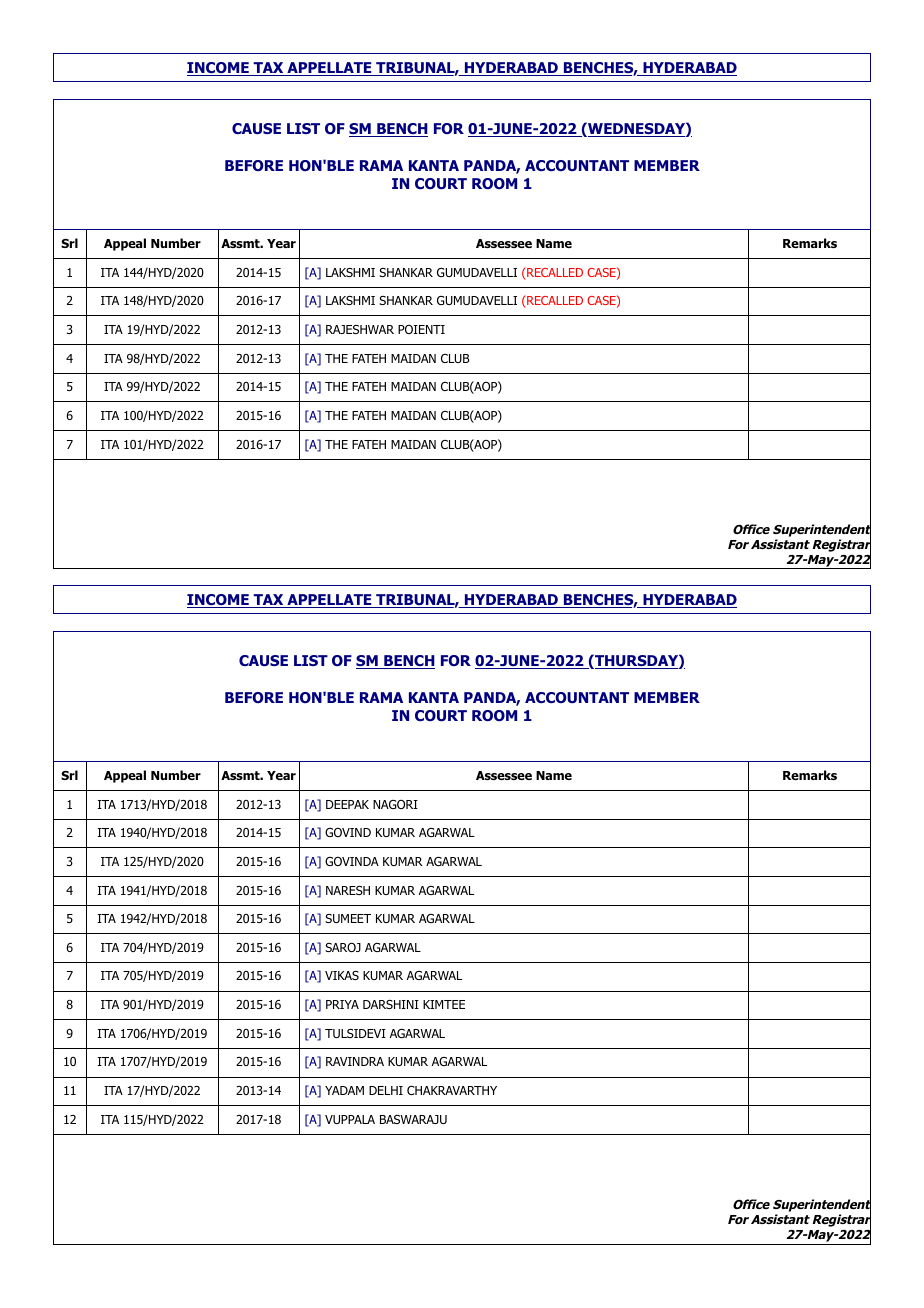  Describe the element at coordinates (348, 918) in the page. I see `SUMEET` at that location.
